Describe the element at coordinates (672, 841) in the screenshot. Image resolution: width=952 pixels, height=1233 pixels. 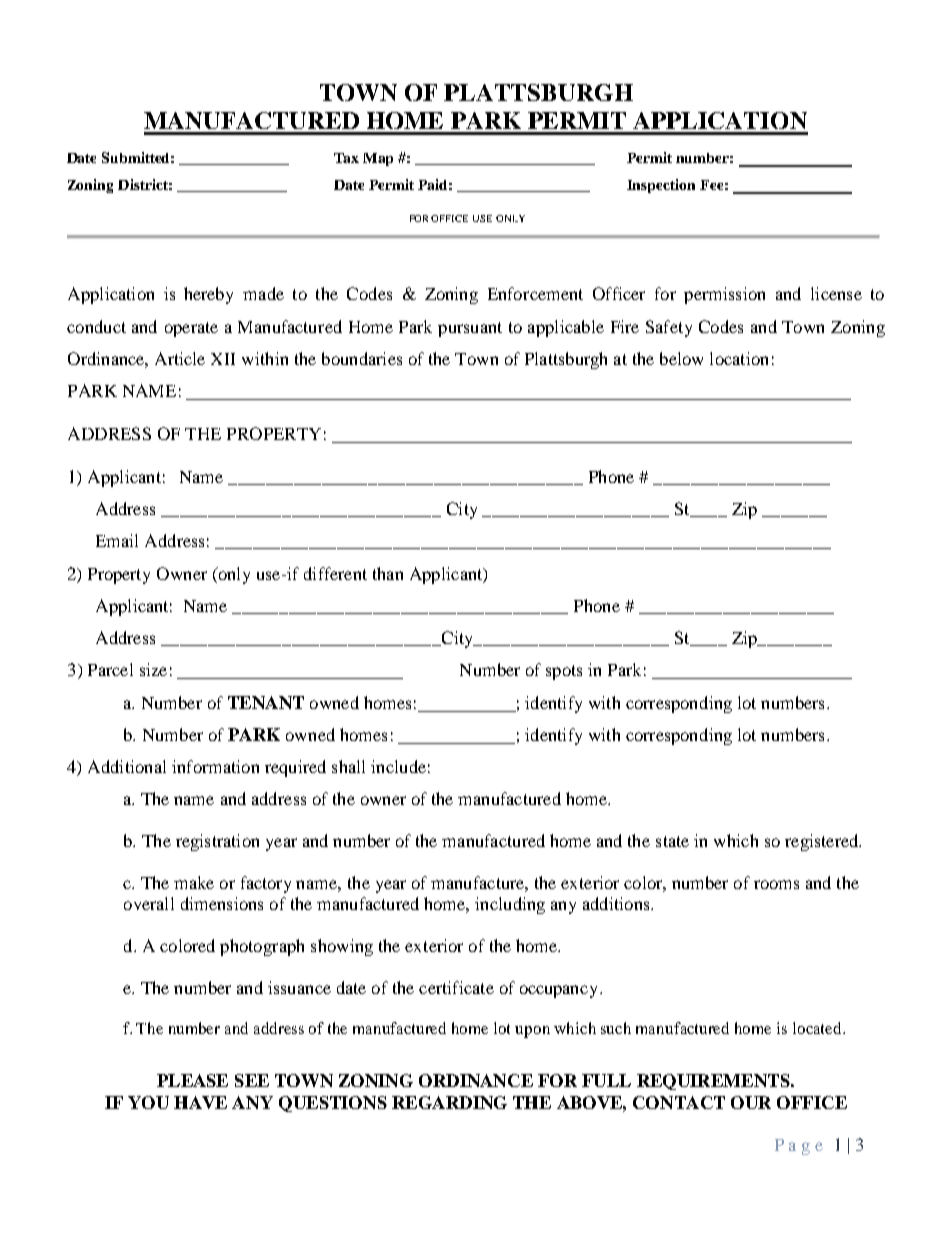
I see `state` at that location.
